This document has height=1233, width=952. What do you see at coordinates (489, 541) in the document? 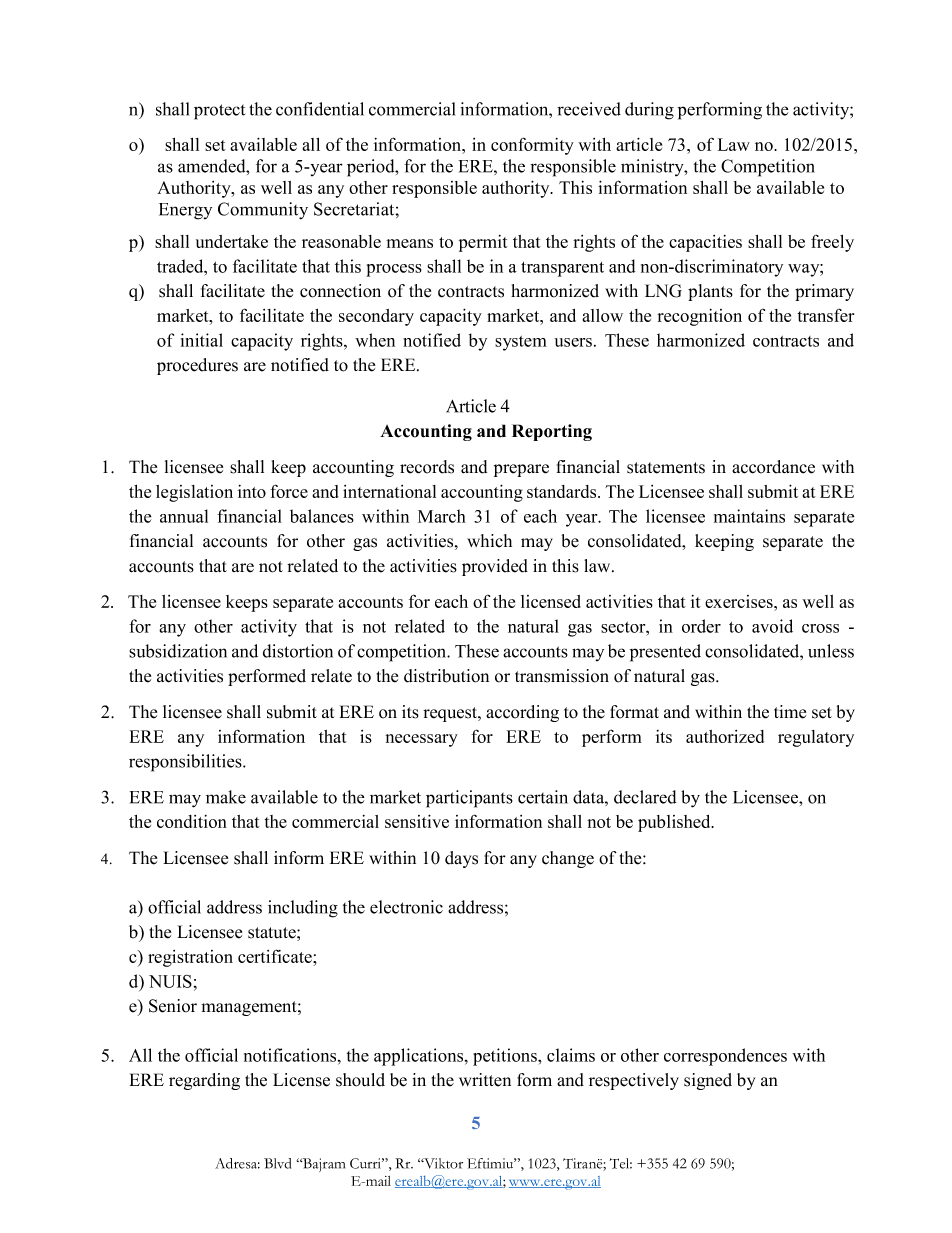
I see `which` at bounding box center [489, 541].
